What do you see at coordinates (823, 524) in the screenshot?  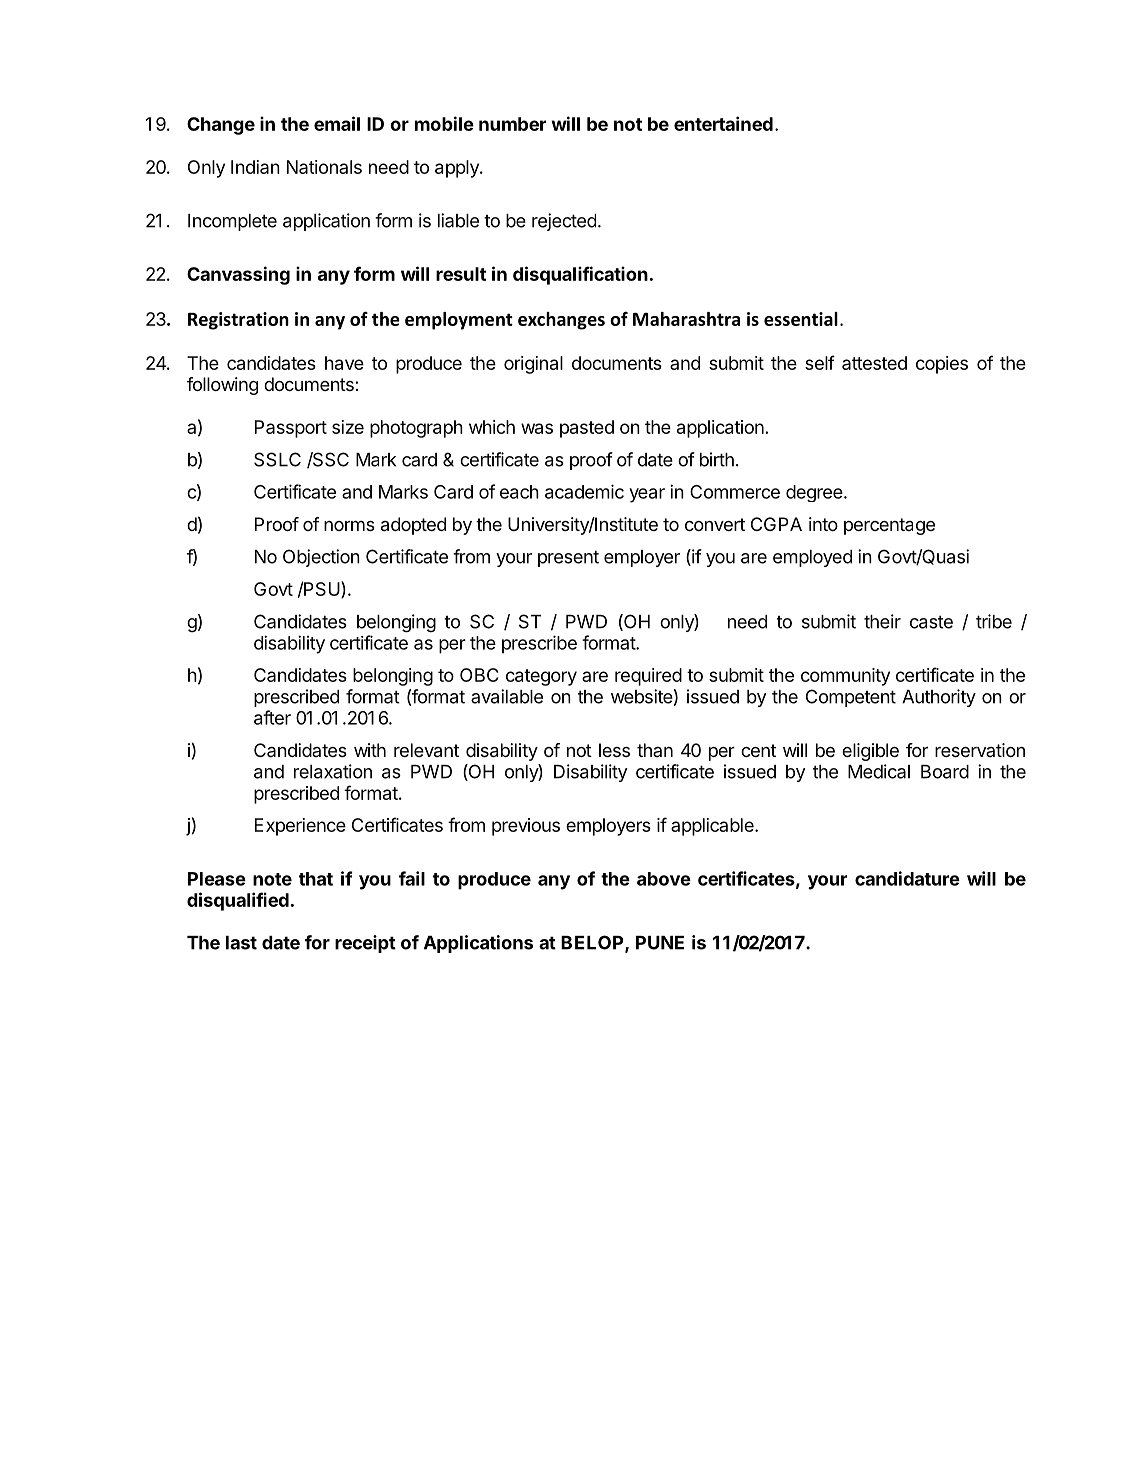 I see `into` at bounding box center [823, 524].
